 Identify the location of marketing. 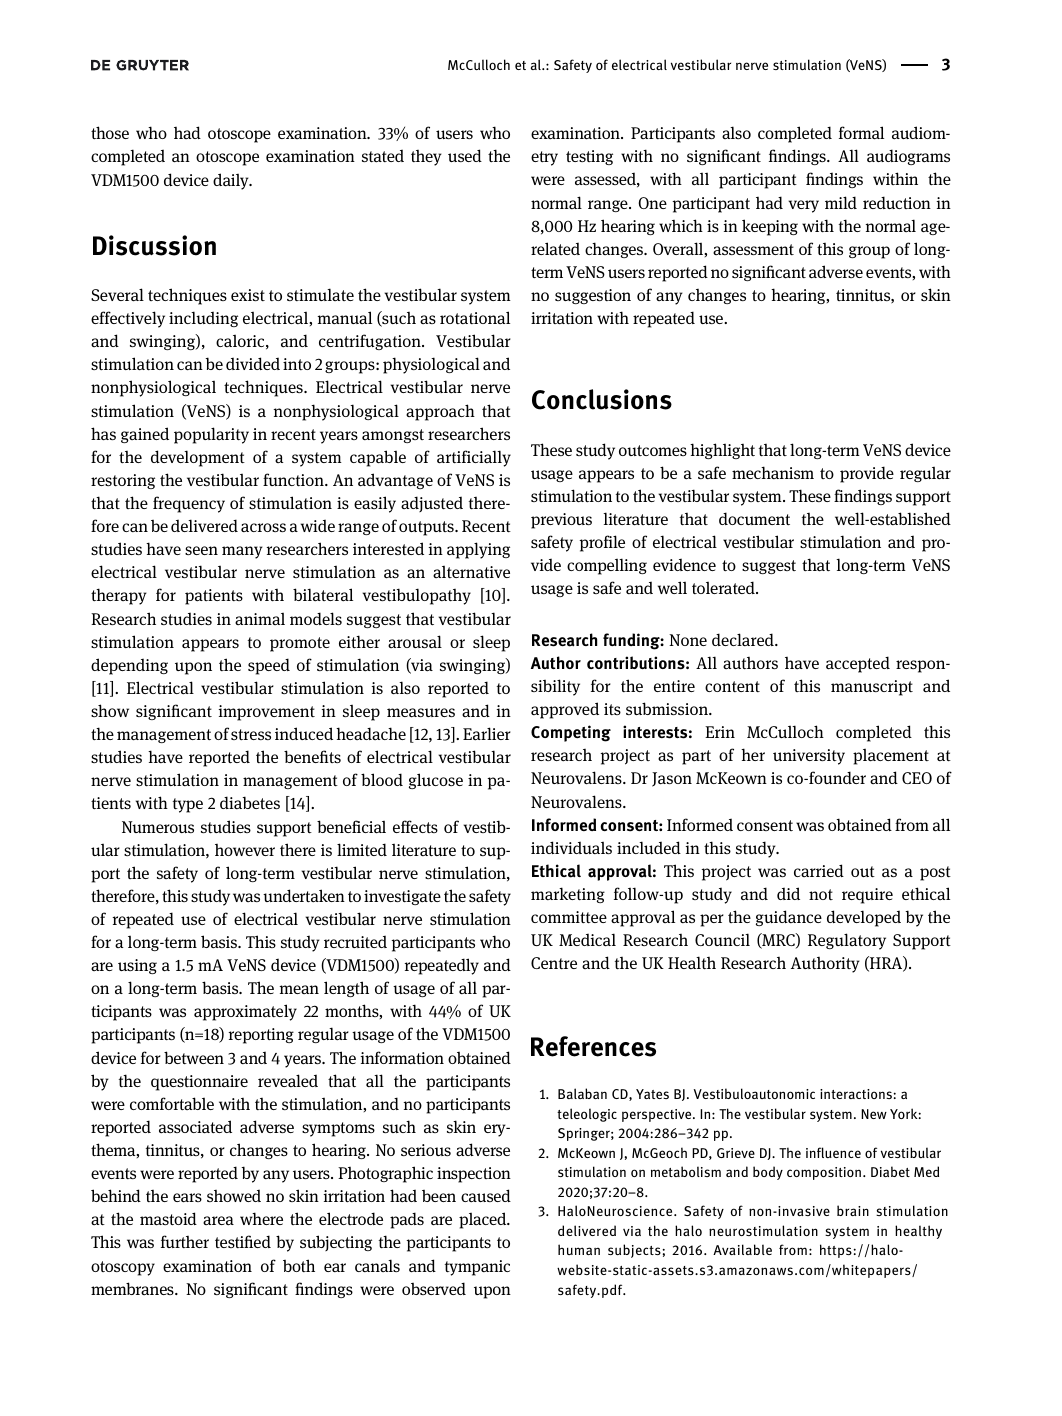
(568, 895).
